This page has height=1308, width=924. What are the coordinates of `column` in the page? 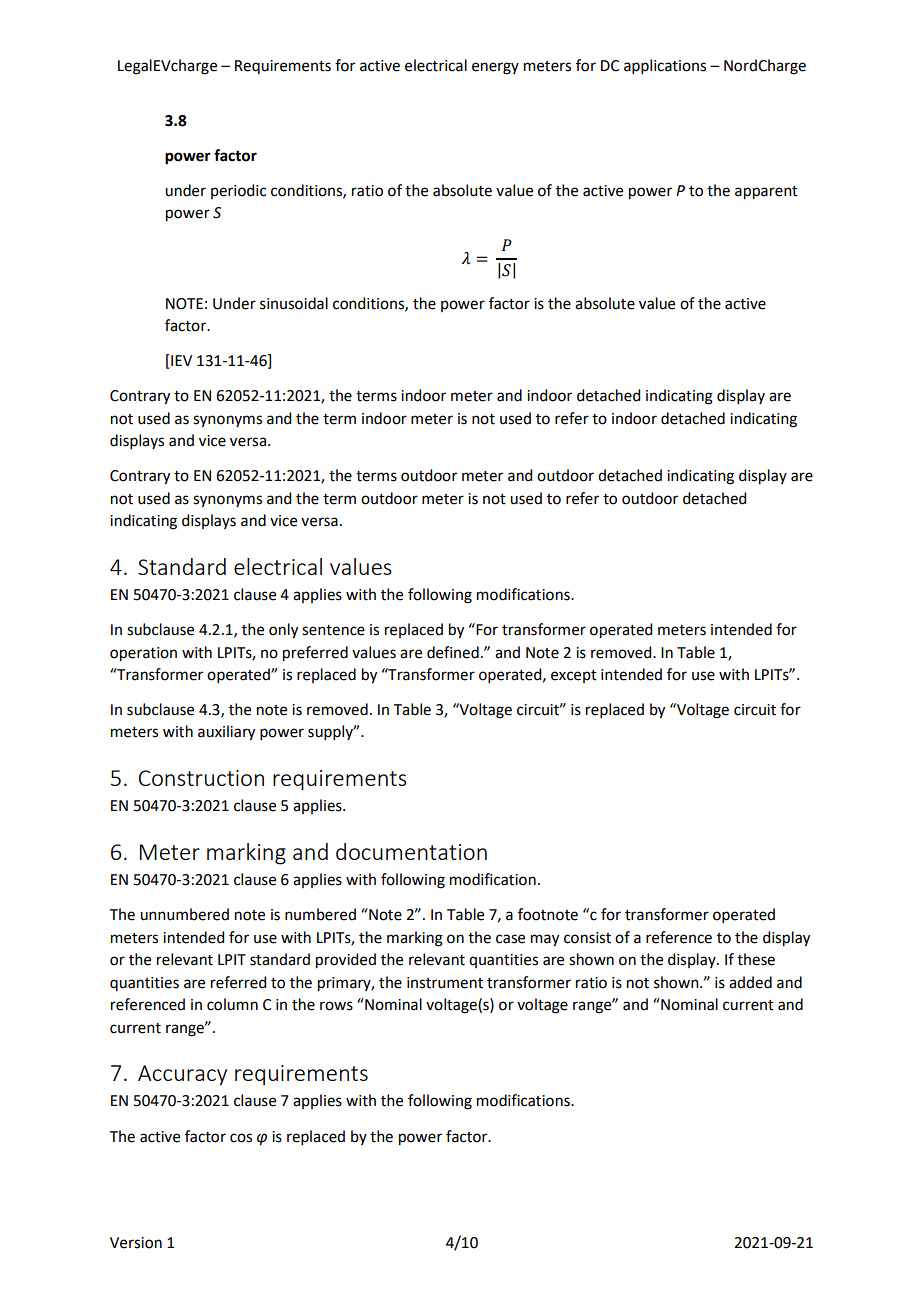 It's located at (232, 1004).
